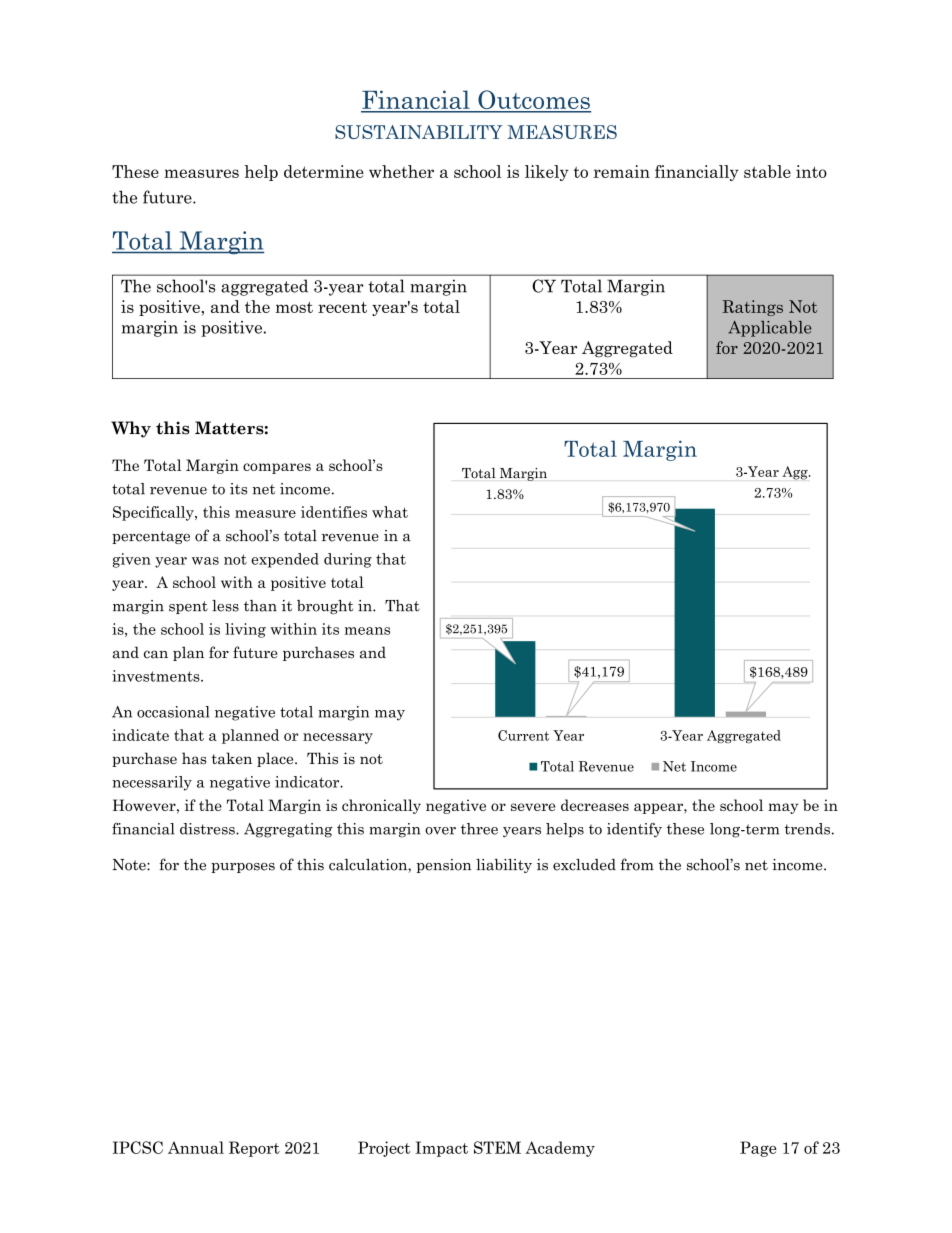  I want to click on Why, so click(131, 429).
